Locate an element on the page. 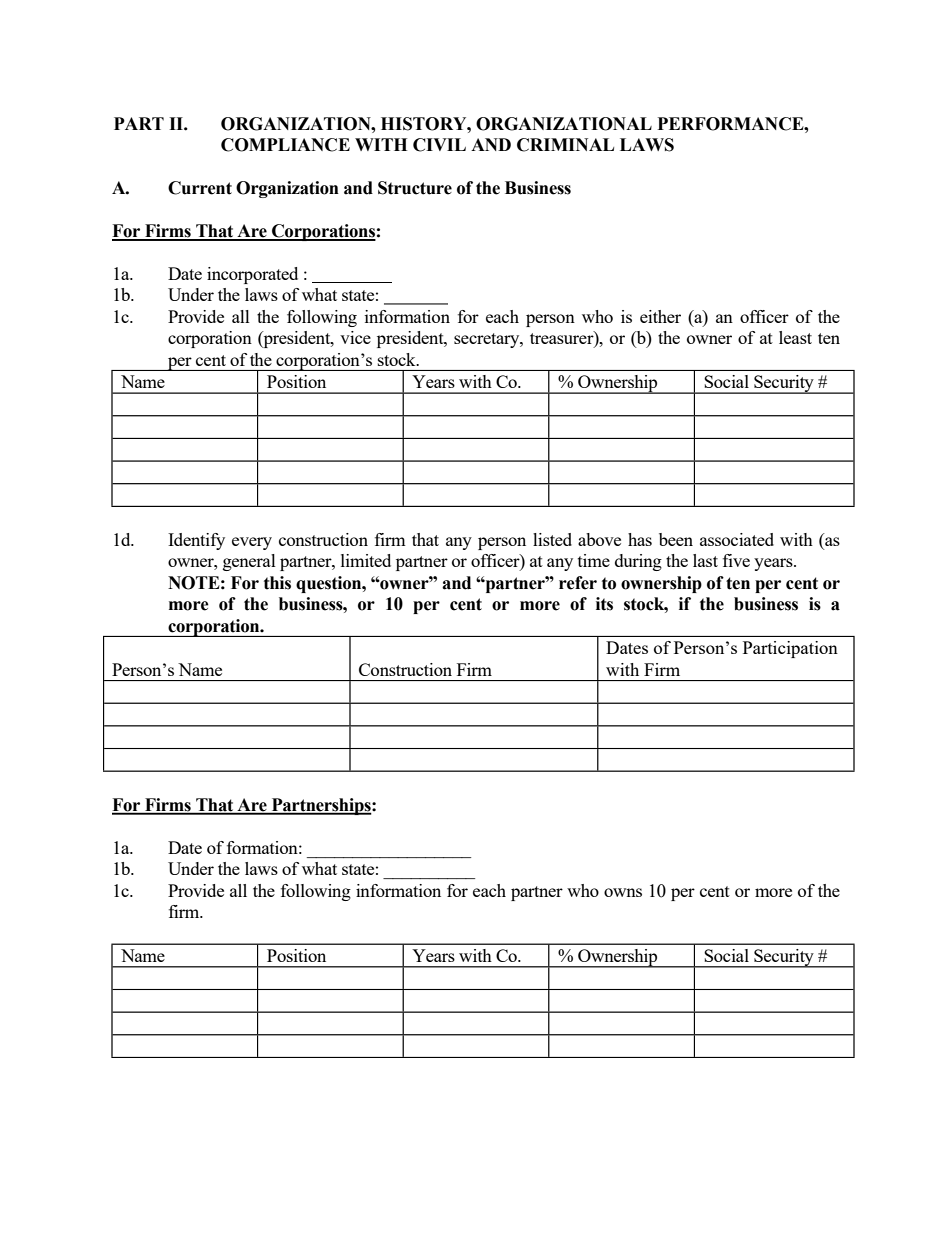 Image resolution: width=952 pixels, height=1233 pixels. least is located at coordinates (795, 337).
